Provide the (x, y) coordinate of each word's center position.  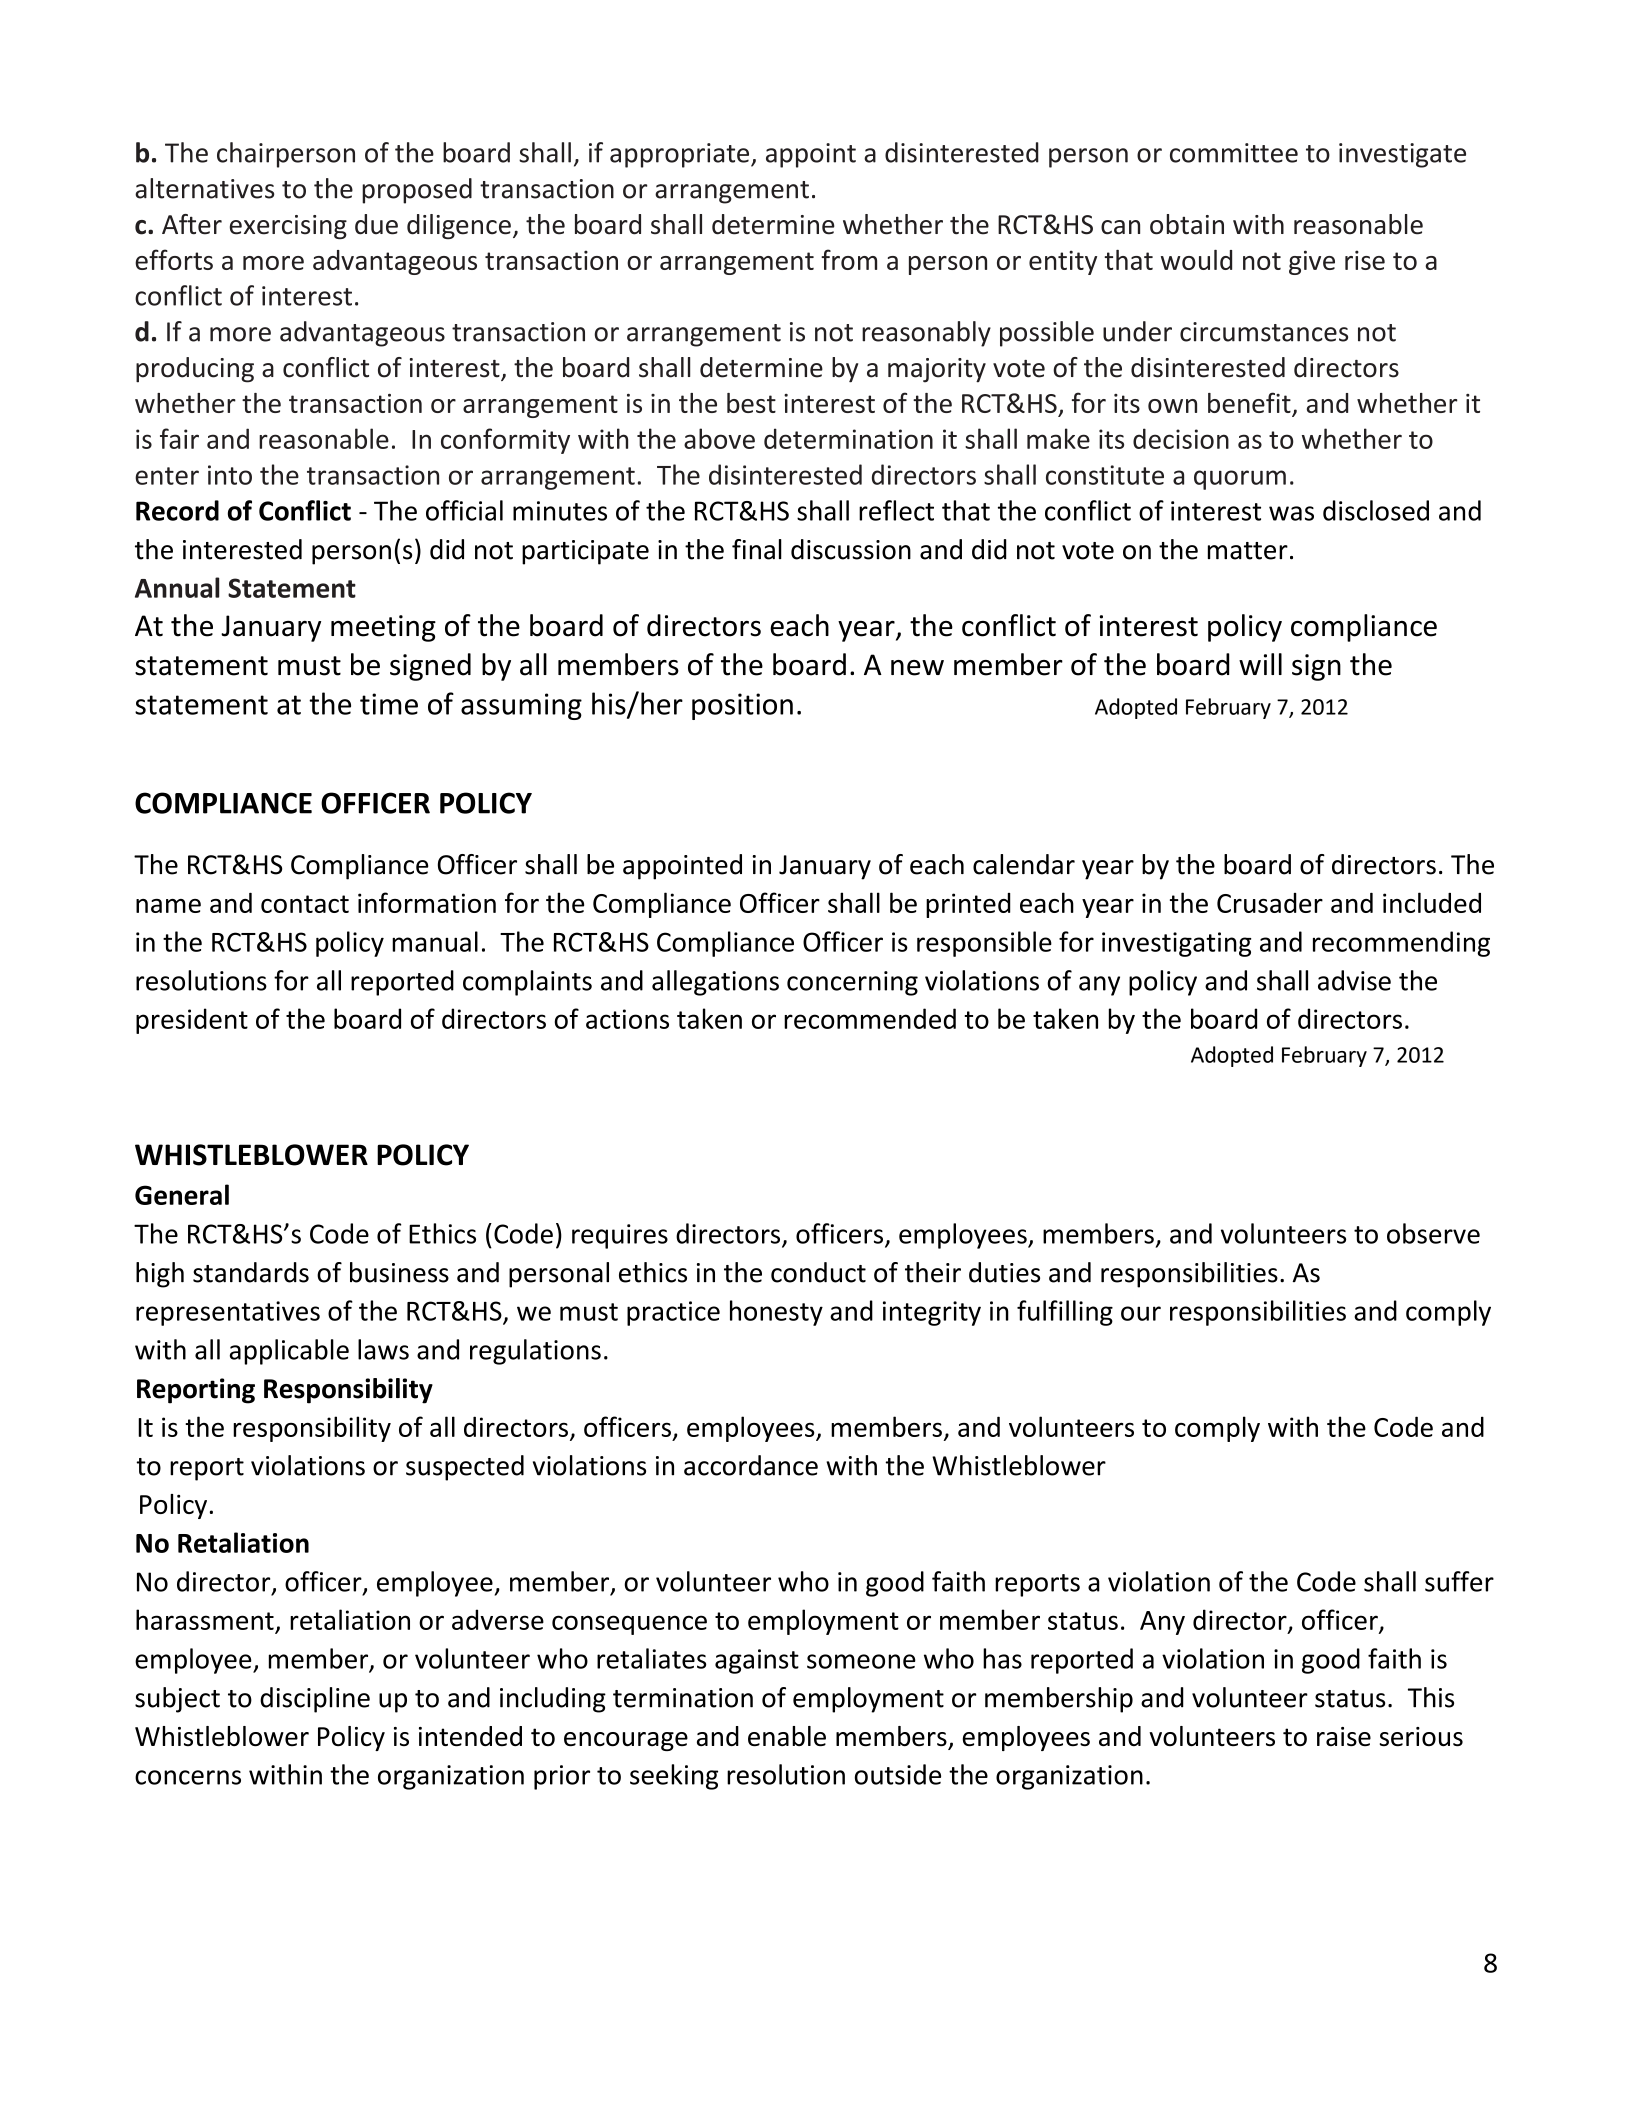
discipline (315, 1700)
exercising (288, 227)
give (1312, 262)
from (849, 259)
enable (787, 1736)
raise (1344, 1736)
